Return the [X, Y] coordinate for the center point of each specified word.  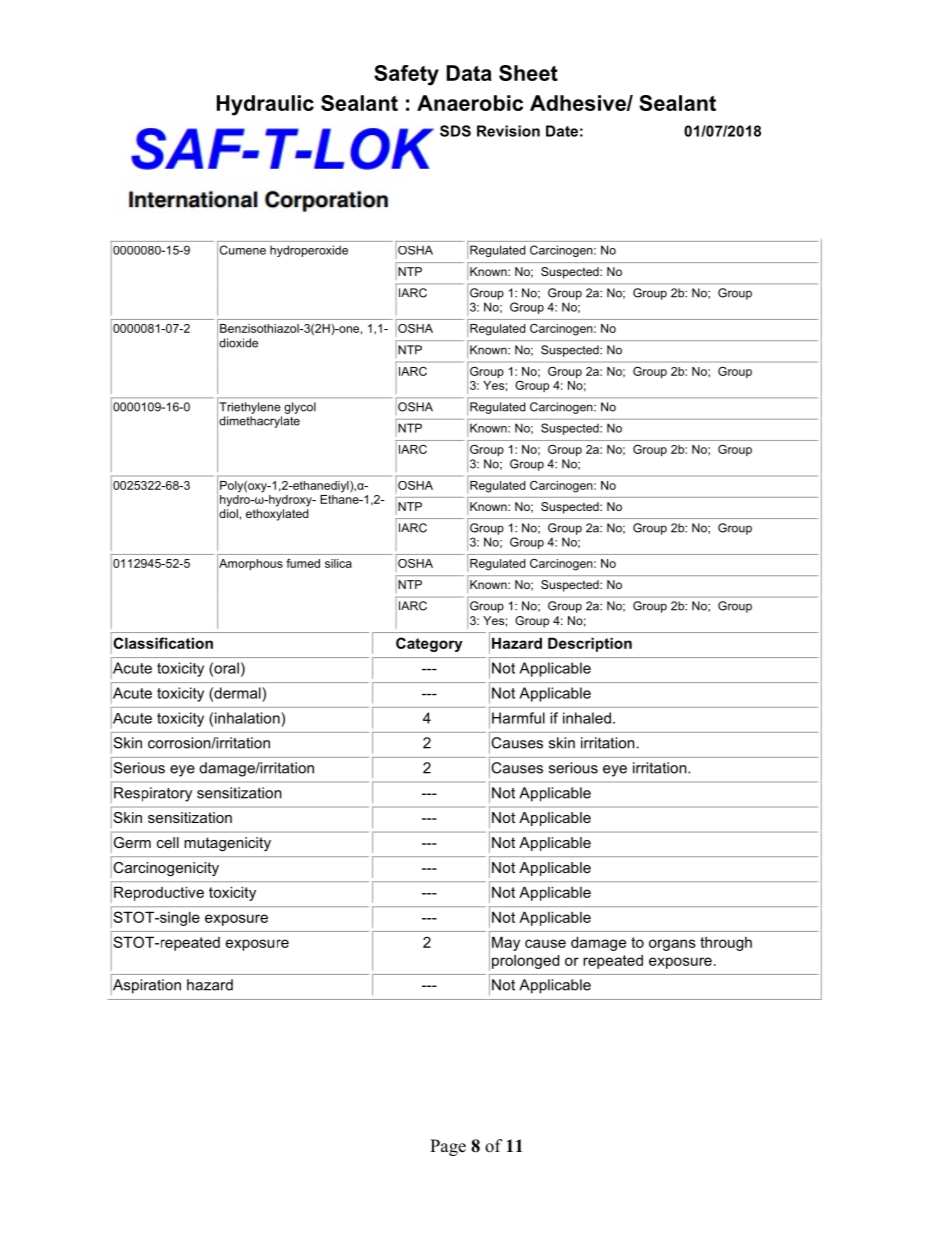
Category [429, 644]
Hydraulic [265, 105]
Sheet [528, 73]
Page [448, 1147]
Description [590, 644]
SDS [455, 131]
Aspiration [146, 986]
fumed [303, 563]
